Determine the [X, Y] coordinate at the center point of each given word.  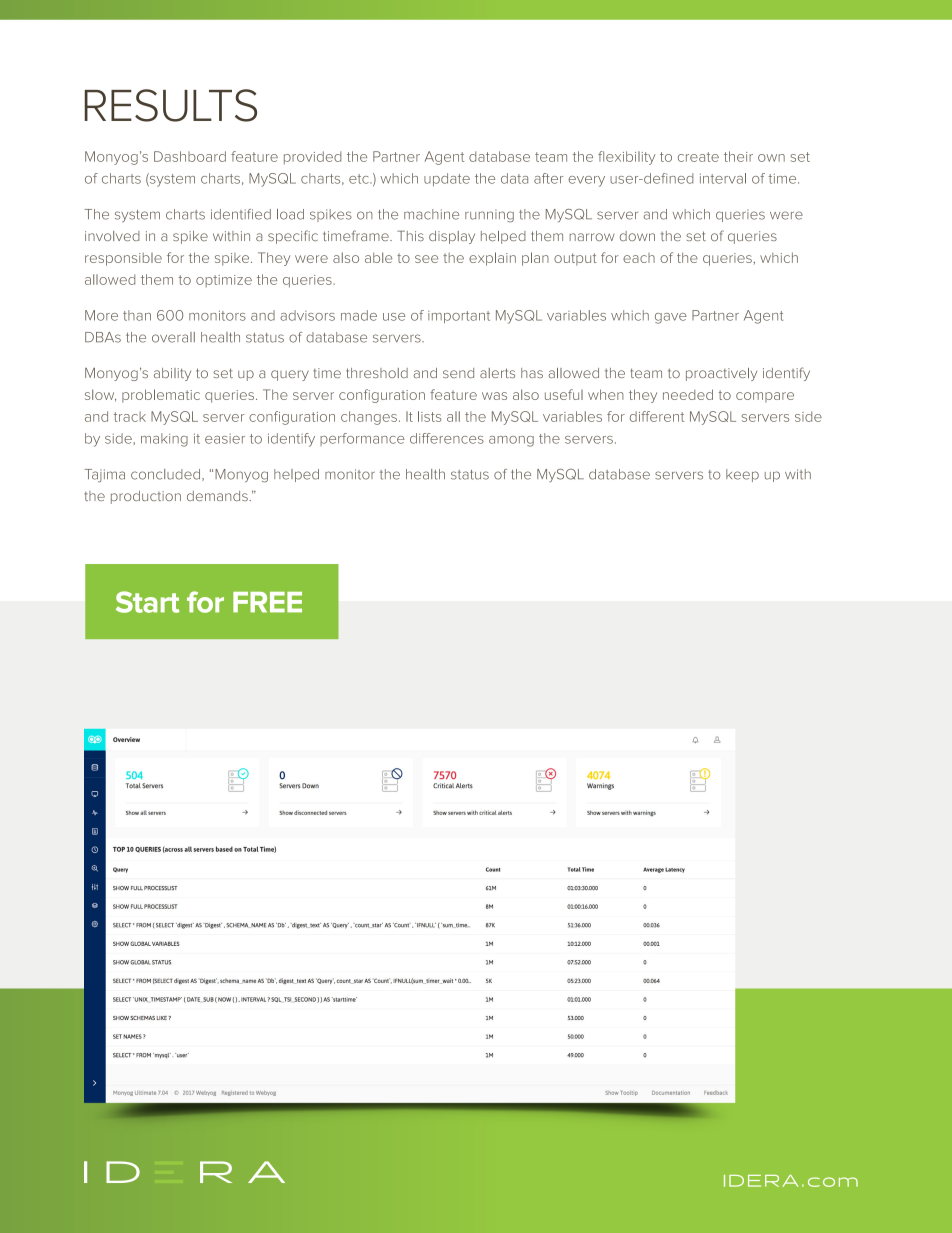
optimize [224, 281]
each [639, 258]
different [657, 416]
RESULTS [171, 105]
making [164, 440]
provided [312, 158]
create [698, 157]
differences [447, 438]
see [426, 259]
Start [148, 602]
